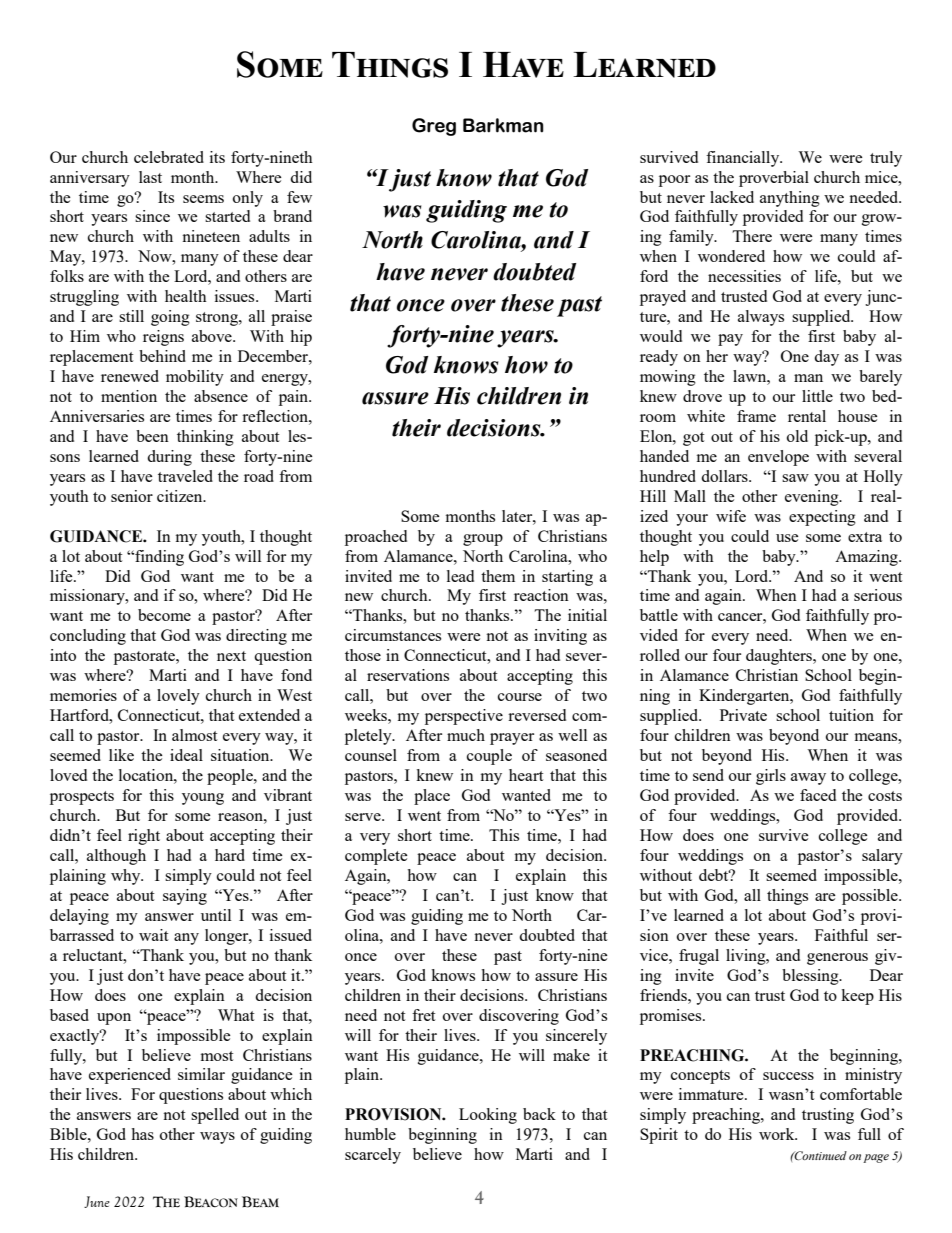 This screenshot has height=1233, width=952. I want to click on Looking, so click(488, 1116).
